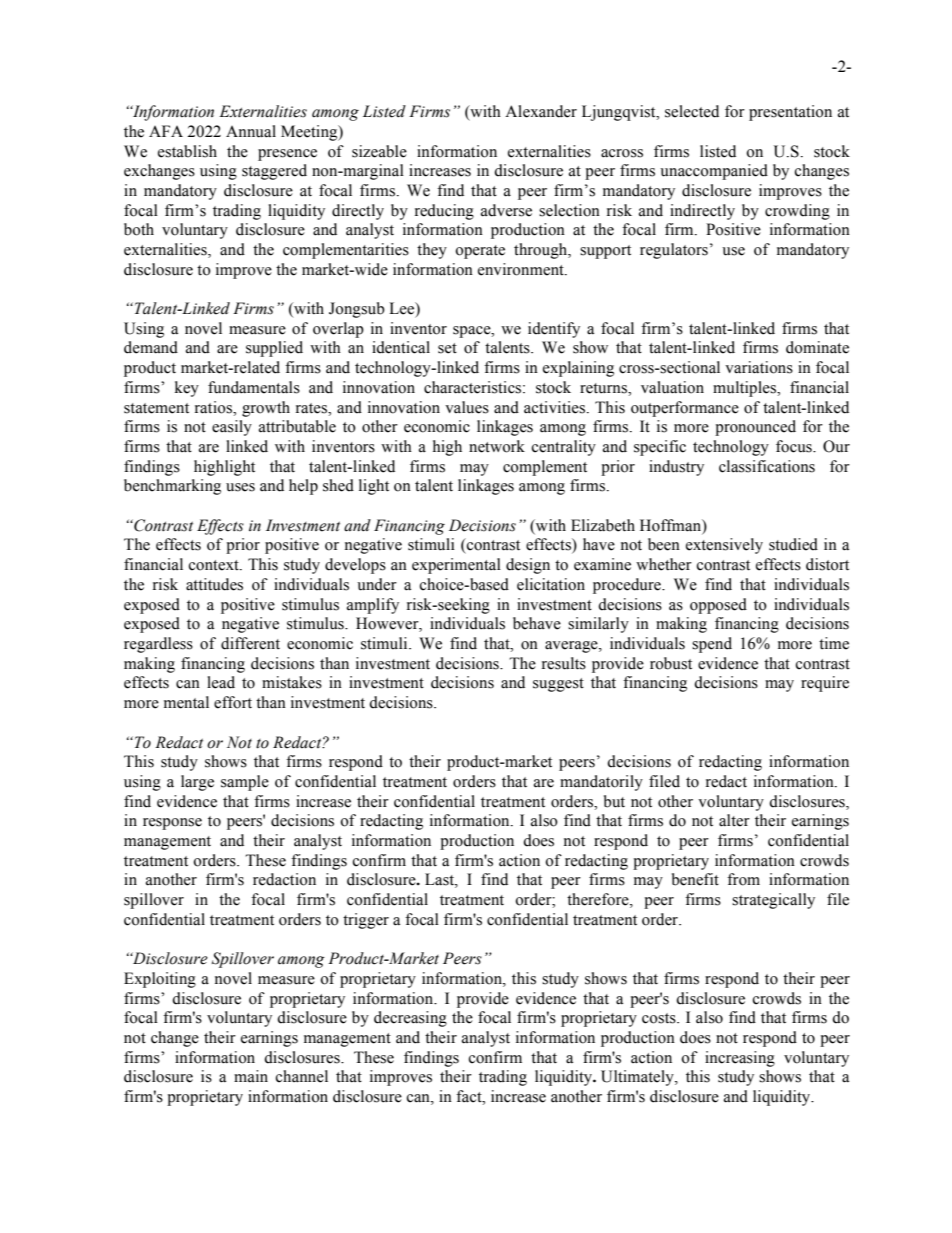  I want to click on alter, so click(734, 820).
